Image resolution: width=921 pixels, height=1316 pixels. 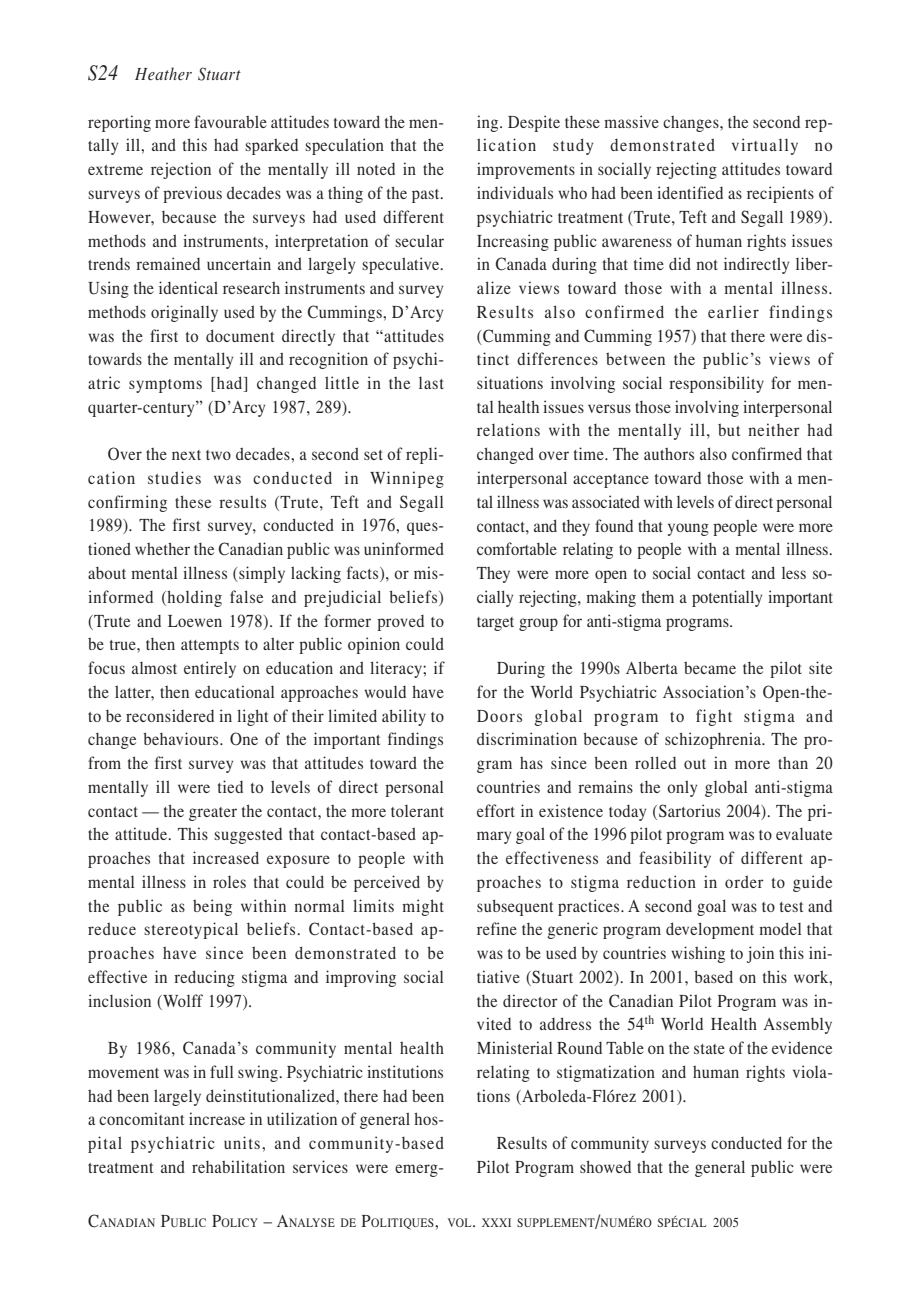 What do you see at coordinates (765, 146) in the screenshot?
I see `virtually` at bounding box center [765, 146].
